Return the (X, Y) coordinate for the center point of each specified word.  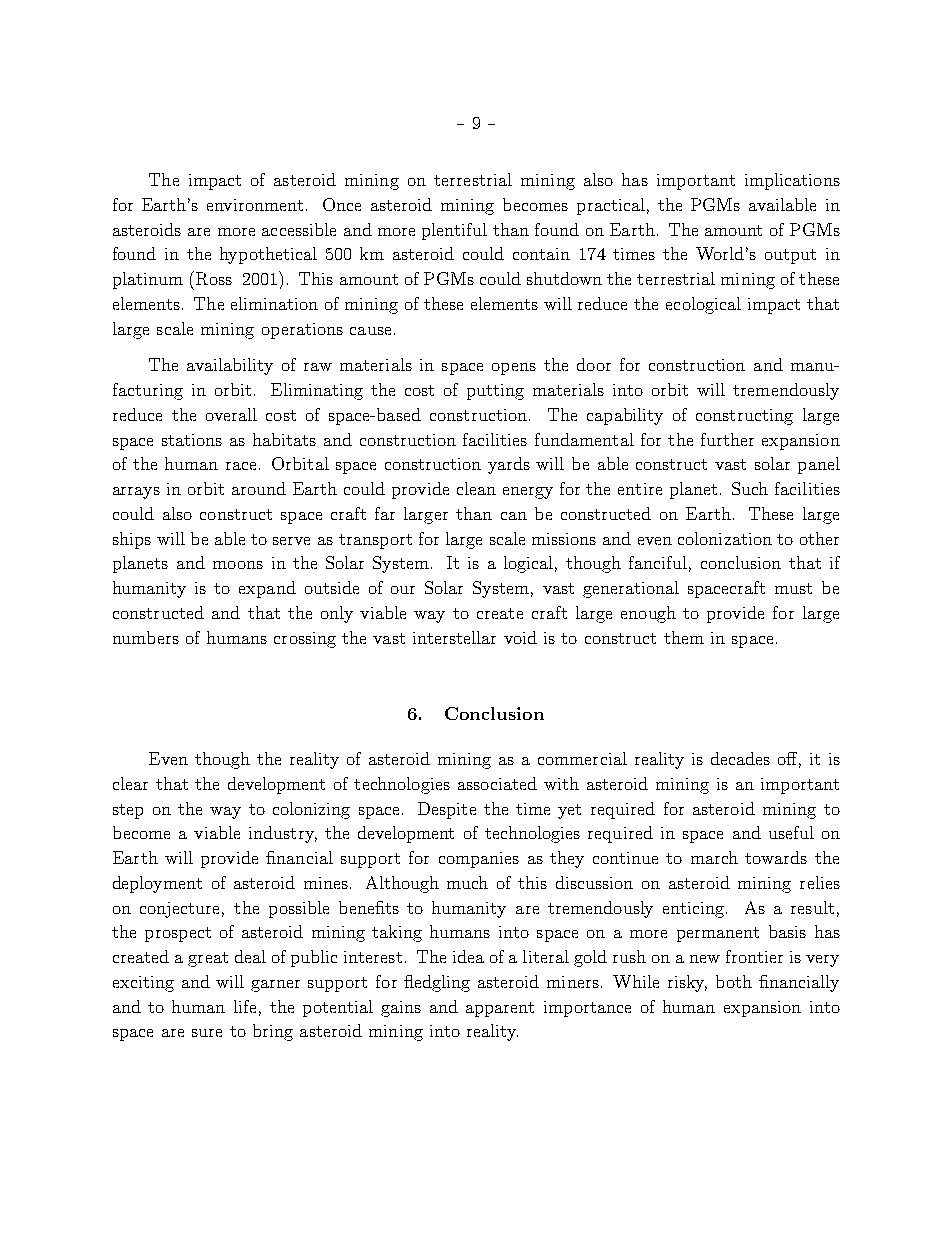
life (245, 1006)
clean (476, 488)
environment (255, 205)
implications (792, 181)
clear (130, 783)
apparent (500, 1009)
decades (740, 758)
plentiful (454, 231)
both (734, 981)
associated (497, 783)
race (241, 466)
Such (750, 488)
